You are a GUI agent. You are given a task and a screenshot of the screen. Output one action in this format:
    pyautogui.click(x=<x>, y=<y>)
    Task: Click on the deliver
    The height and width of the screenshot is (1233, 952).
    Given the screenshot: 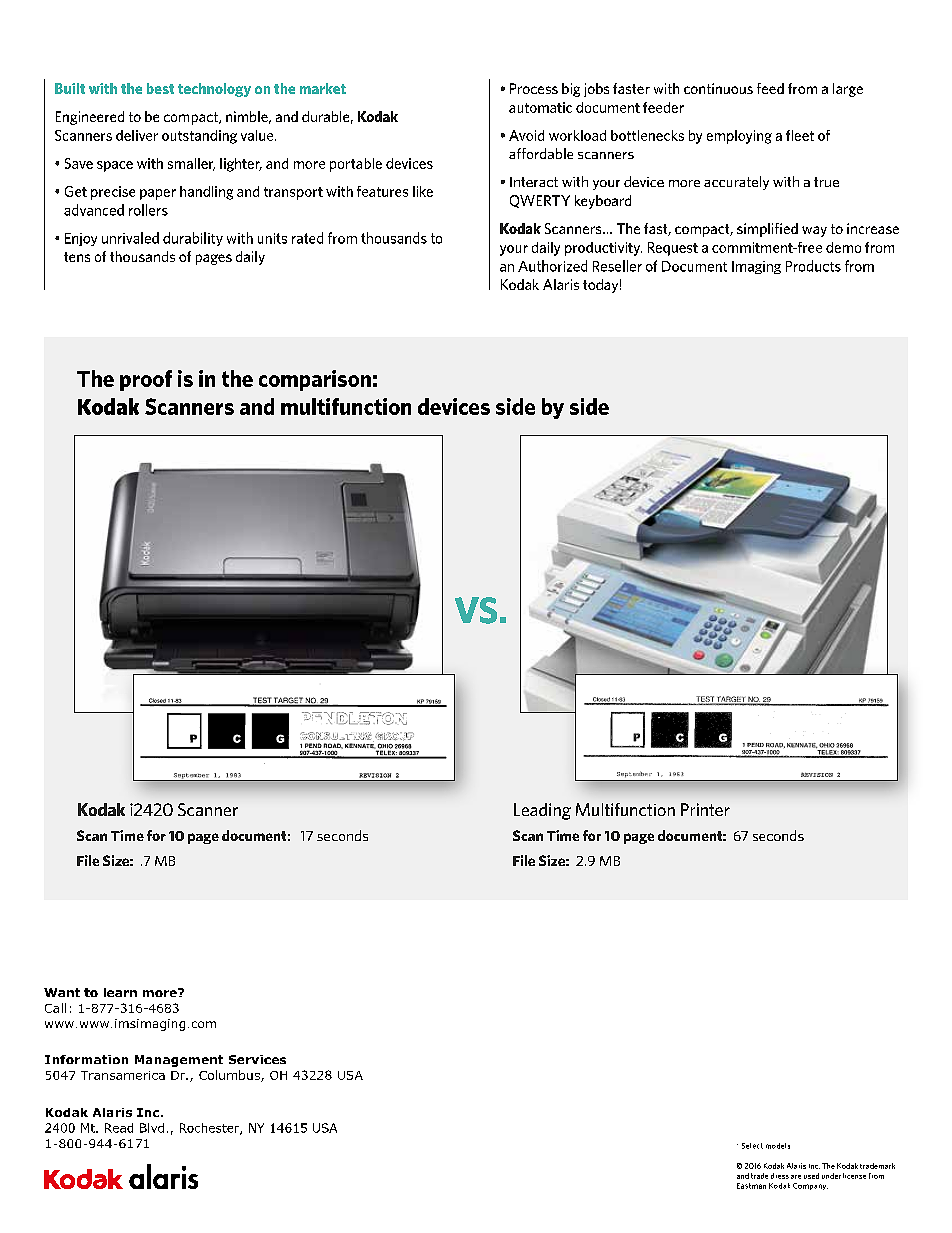 What is the action you would take?
    pyautogui.click(x=137, y=135)
